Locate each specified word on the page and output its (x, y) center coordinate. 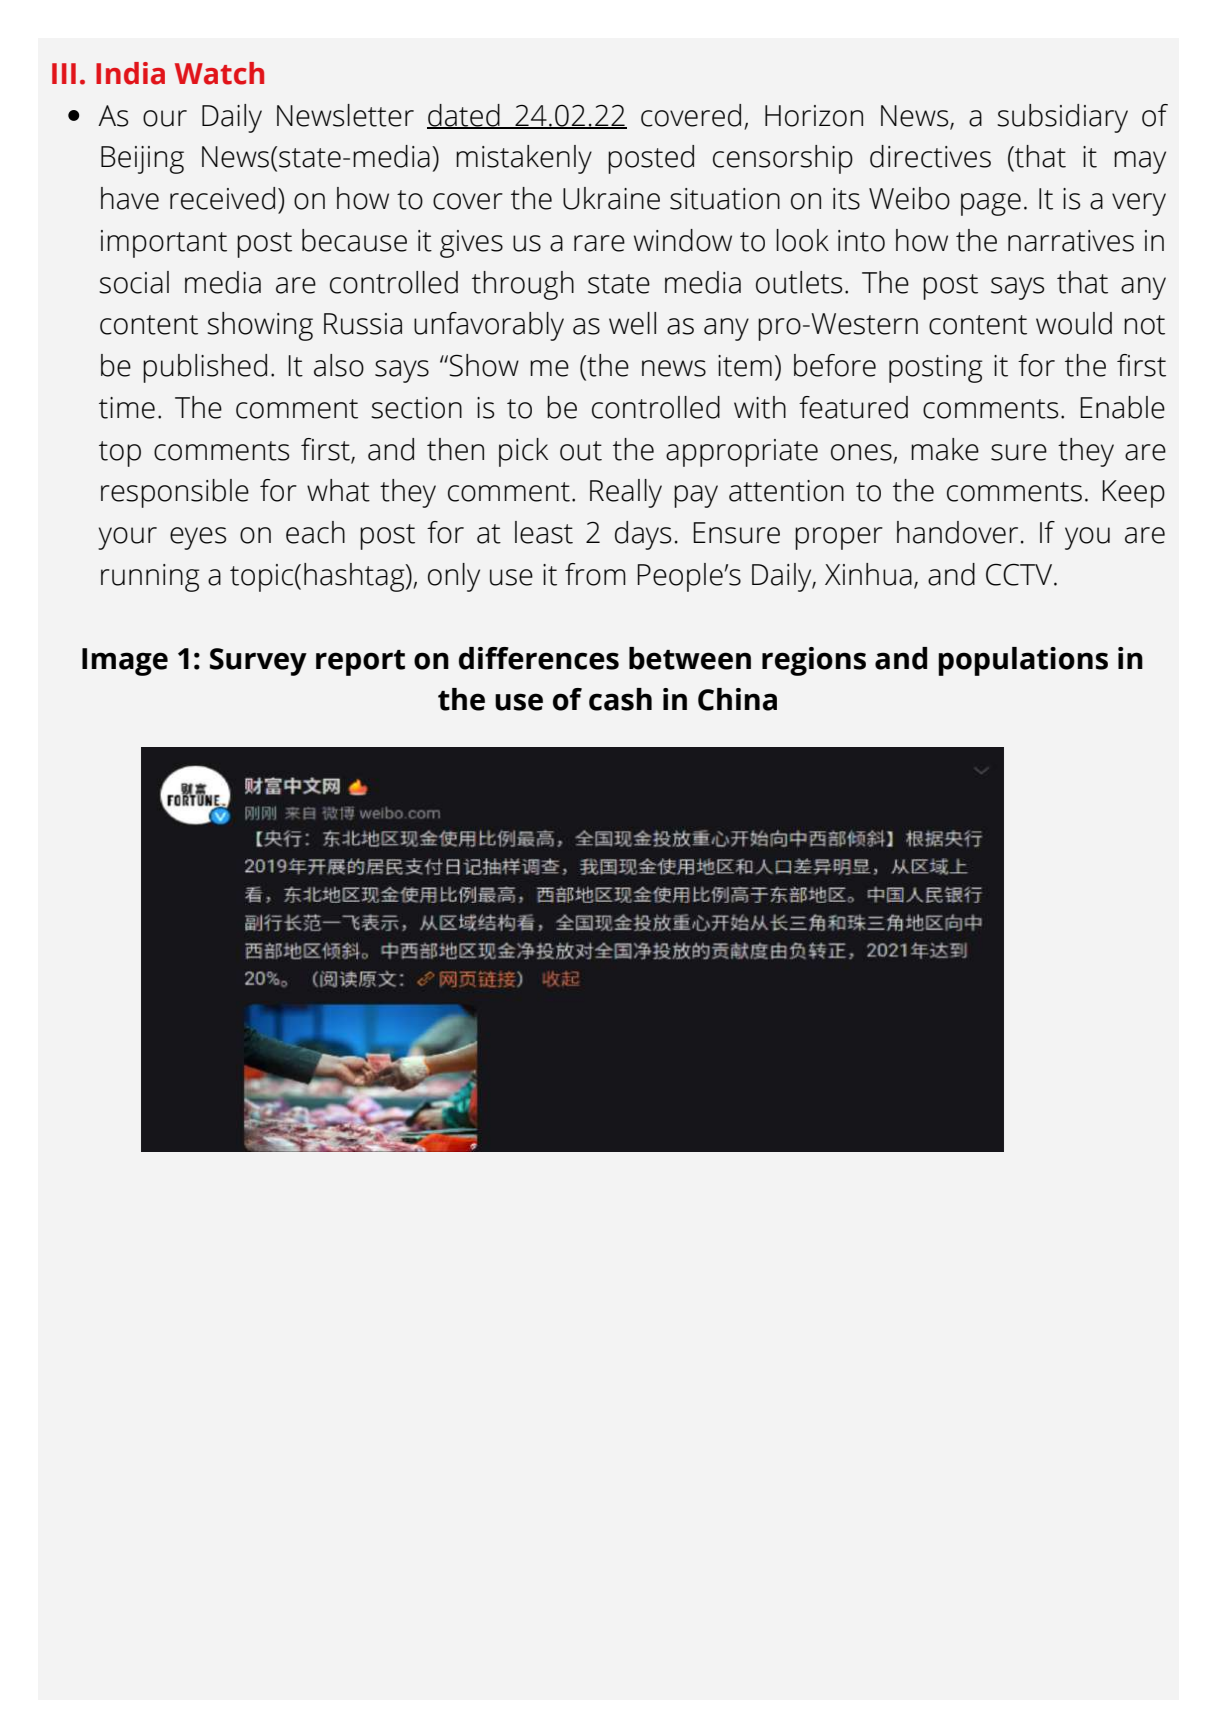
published (205, 368)
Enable (1122, 407)
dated (464, 116)
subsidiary (1062, 118)
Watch (219, 73)
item (745, 366)
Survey (258, 662)
